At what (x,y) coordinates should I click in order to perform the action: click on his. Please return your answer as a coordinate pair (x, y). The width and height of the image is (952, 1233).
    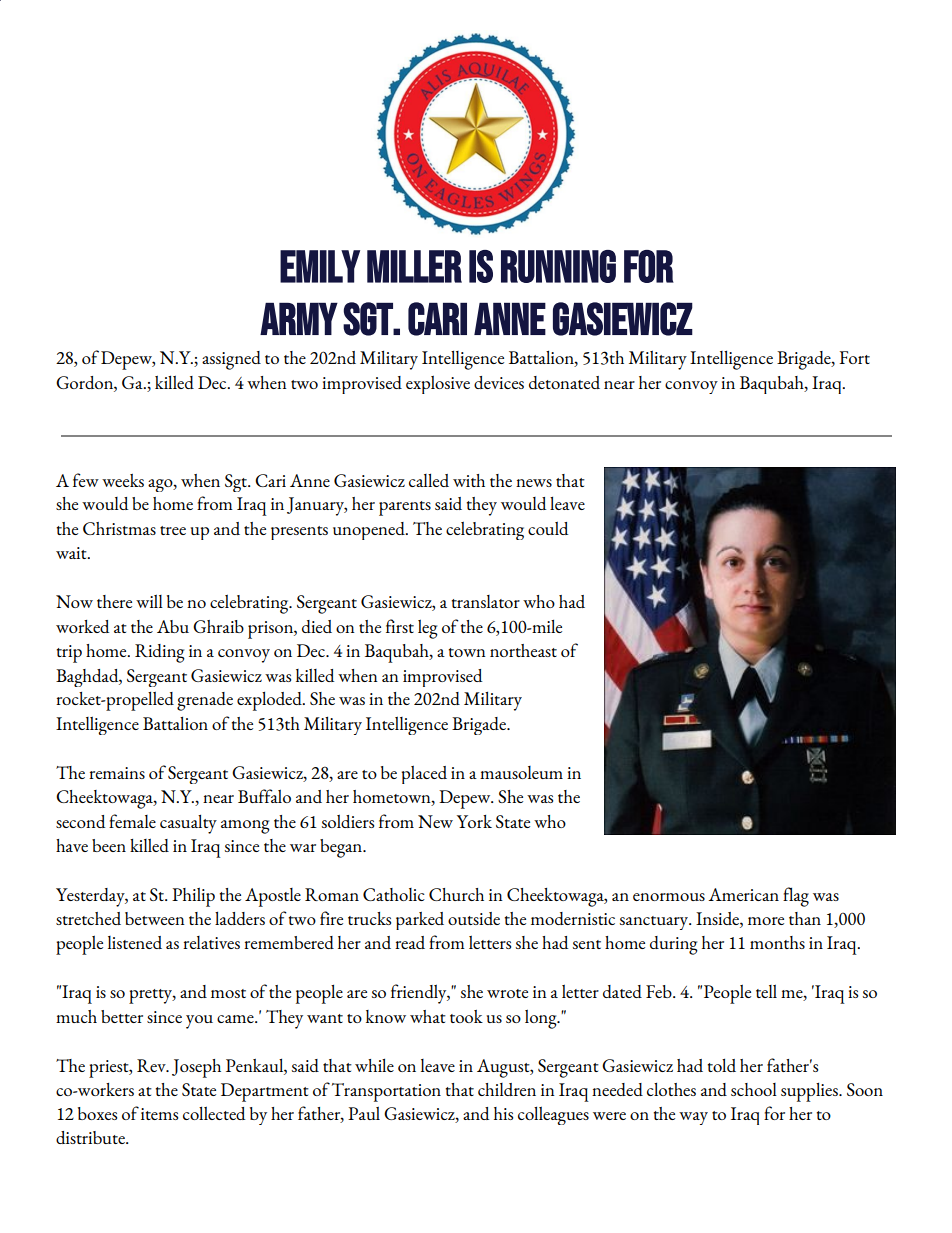
    Looking at the image, I should click on (503, 1113).
